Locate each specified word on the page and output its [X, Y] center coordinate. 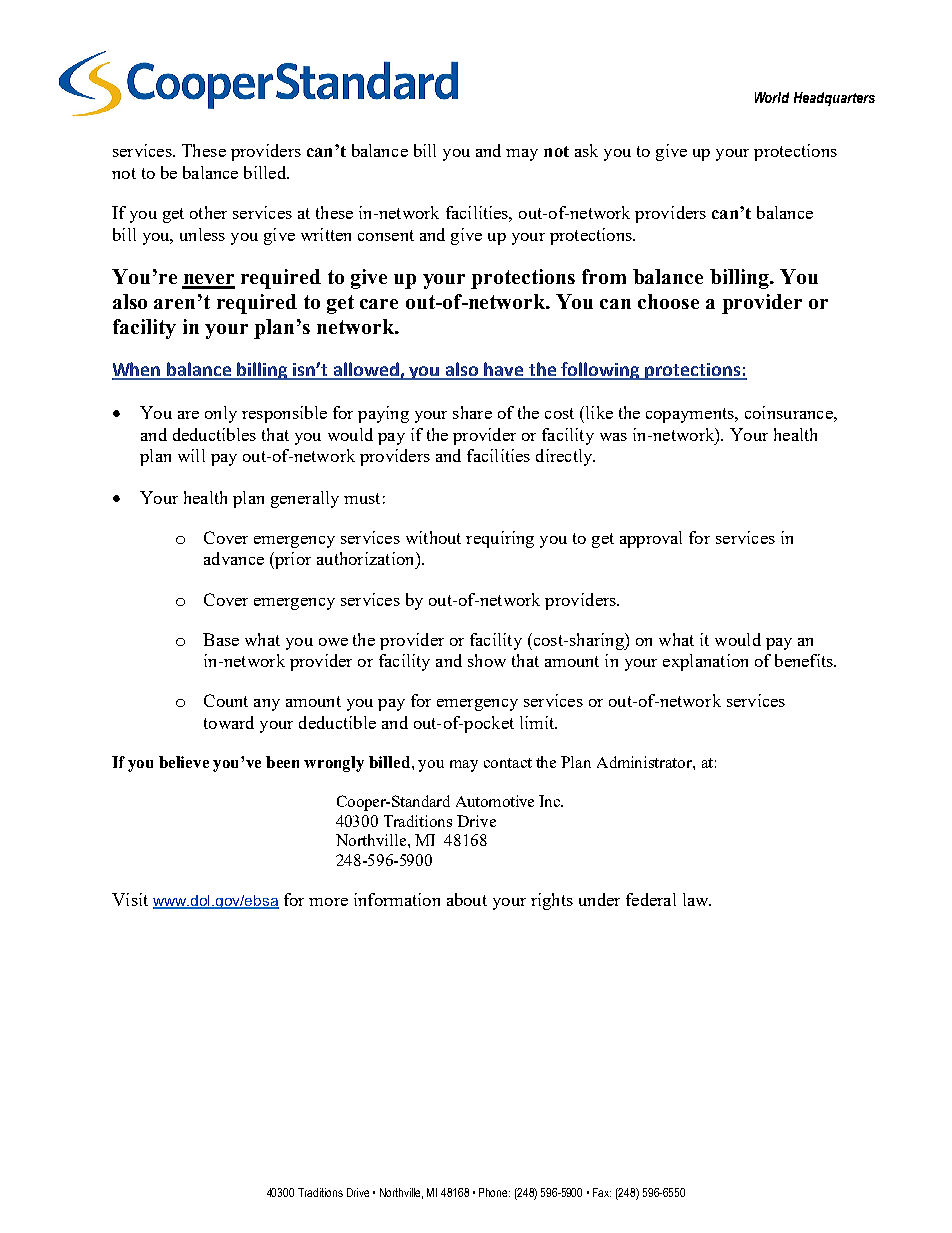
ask [586, 150]
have [504, 370]
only [221, 414]
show [487, 660]
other [208, 212]
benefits [805, 660]
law [697, 899]
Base [221, 639]
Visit [130, 899]
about [467, 899]
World [772, 97]
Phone [494, 1192]
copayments [691, 415]
